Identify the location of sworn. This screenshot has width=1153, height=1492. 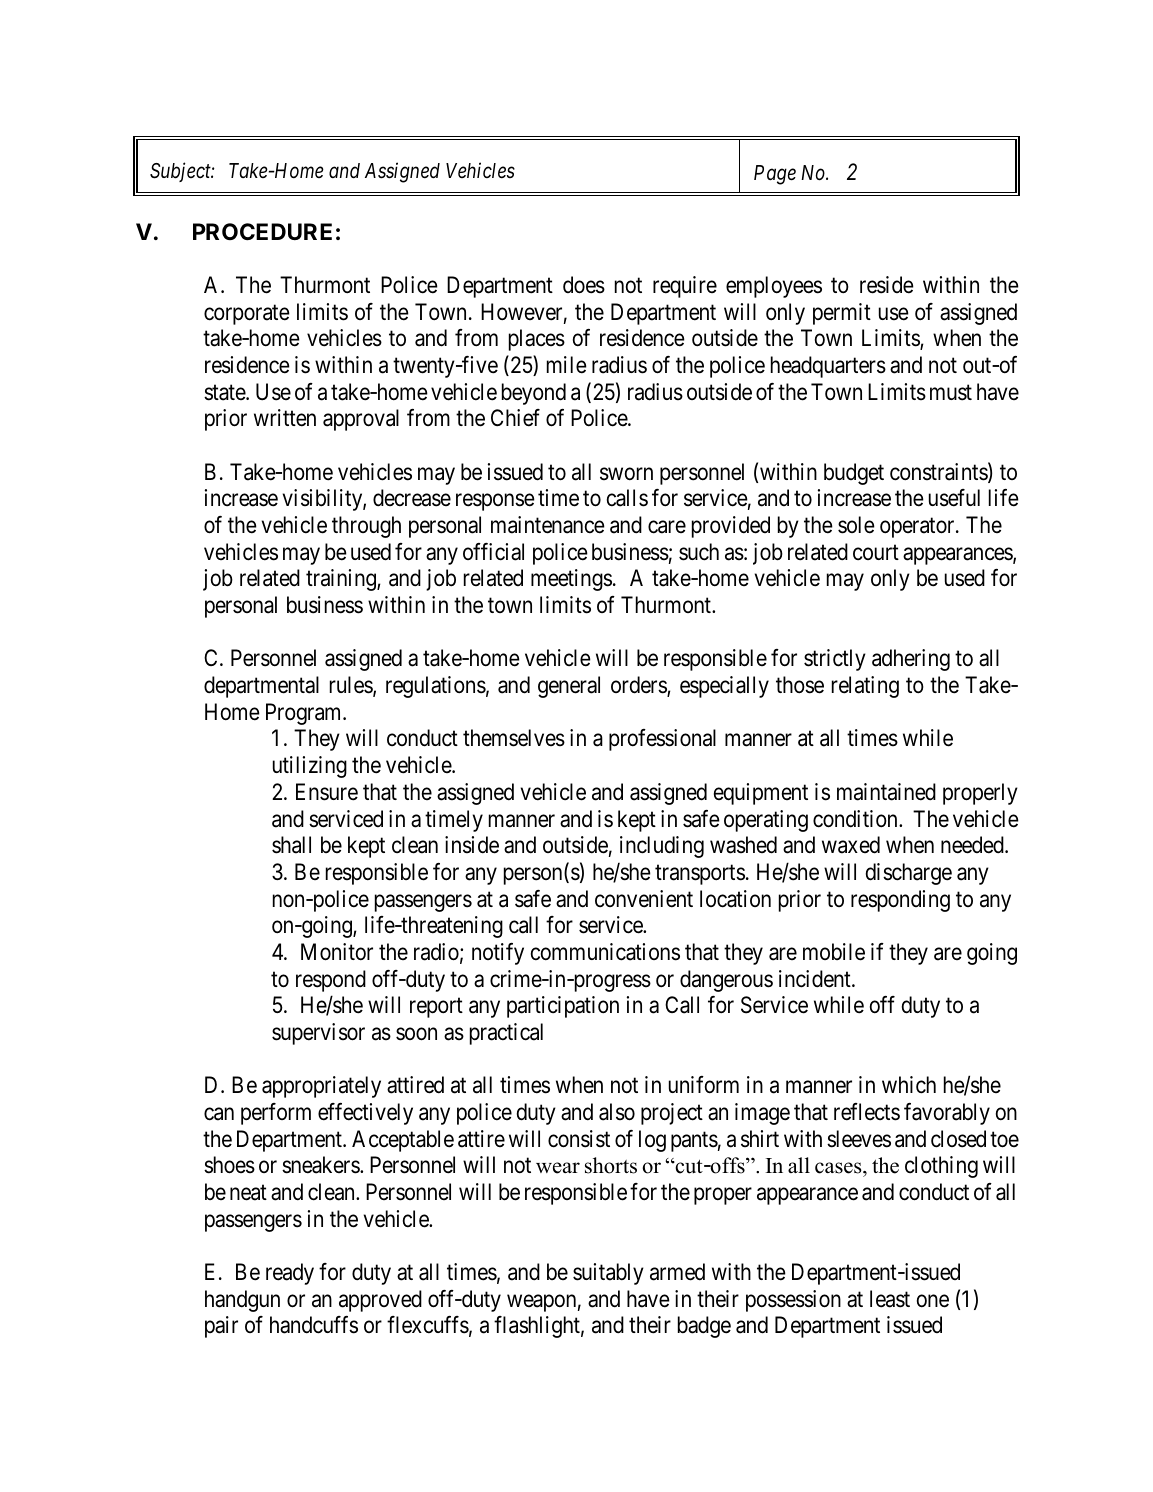
(626, 474).
